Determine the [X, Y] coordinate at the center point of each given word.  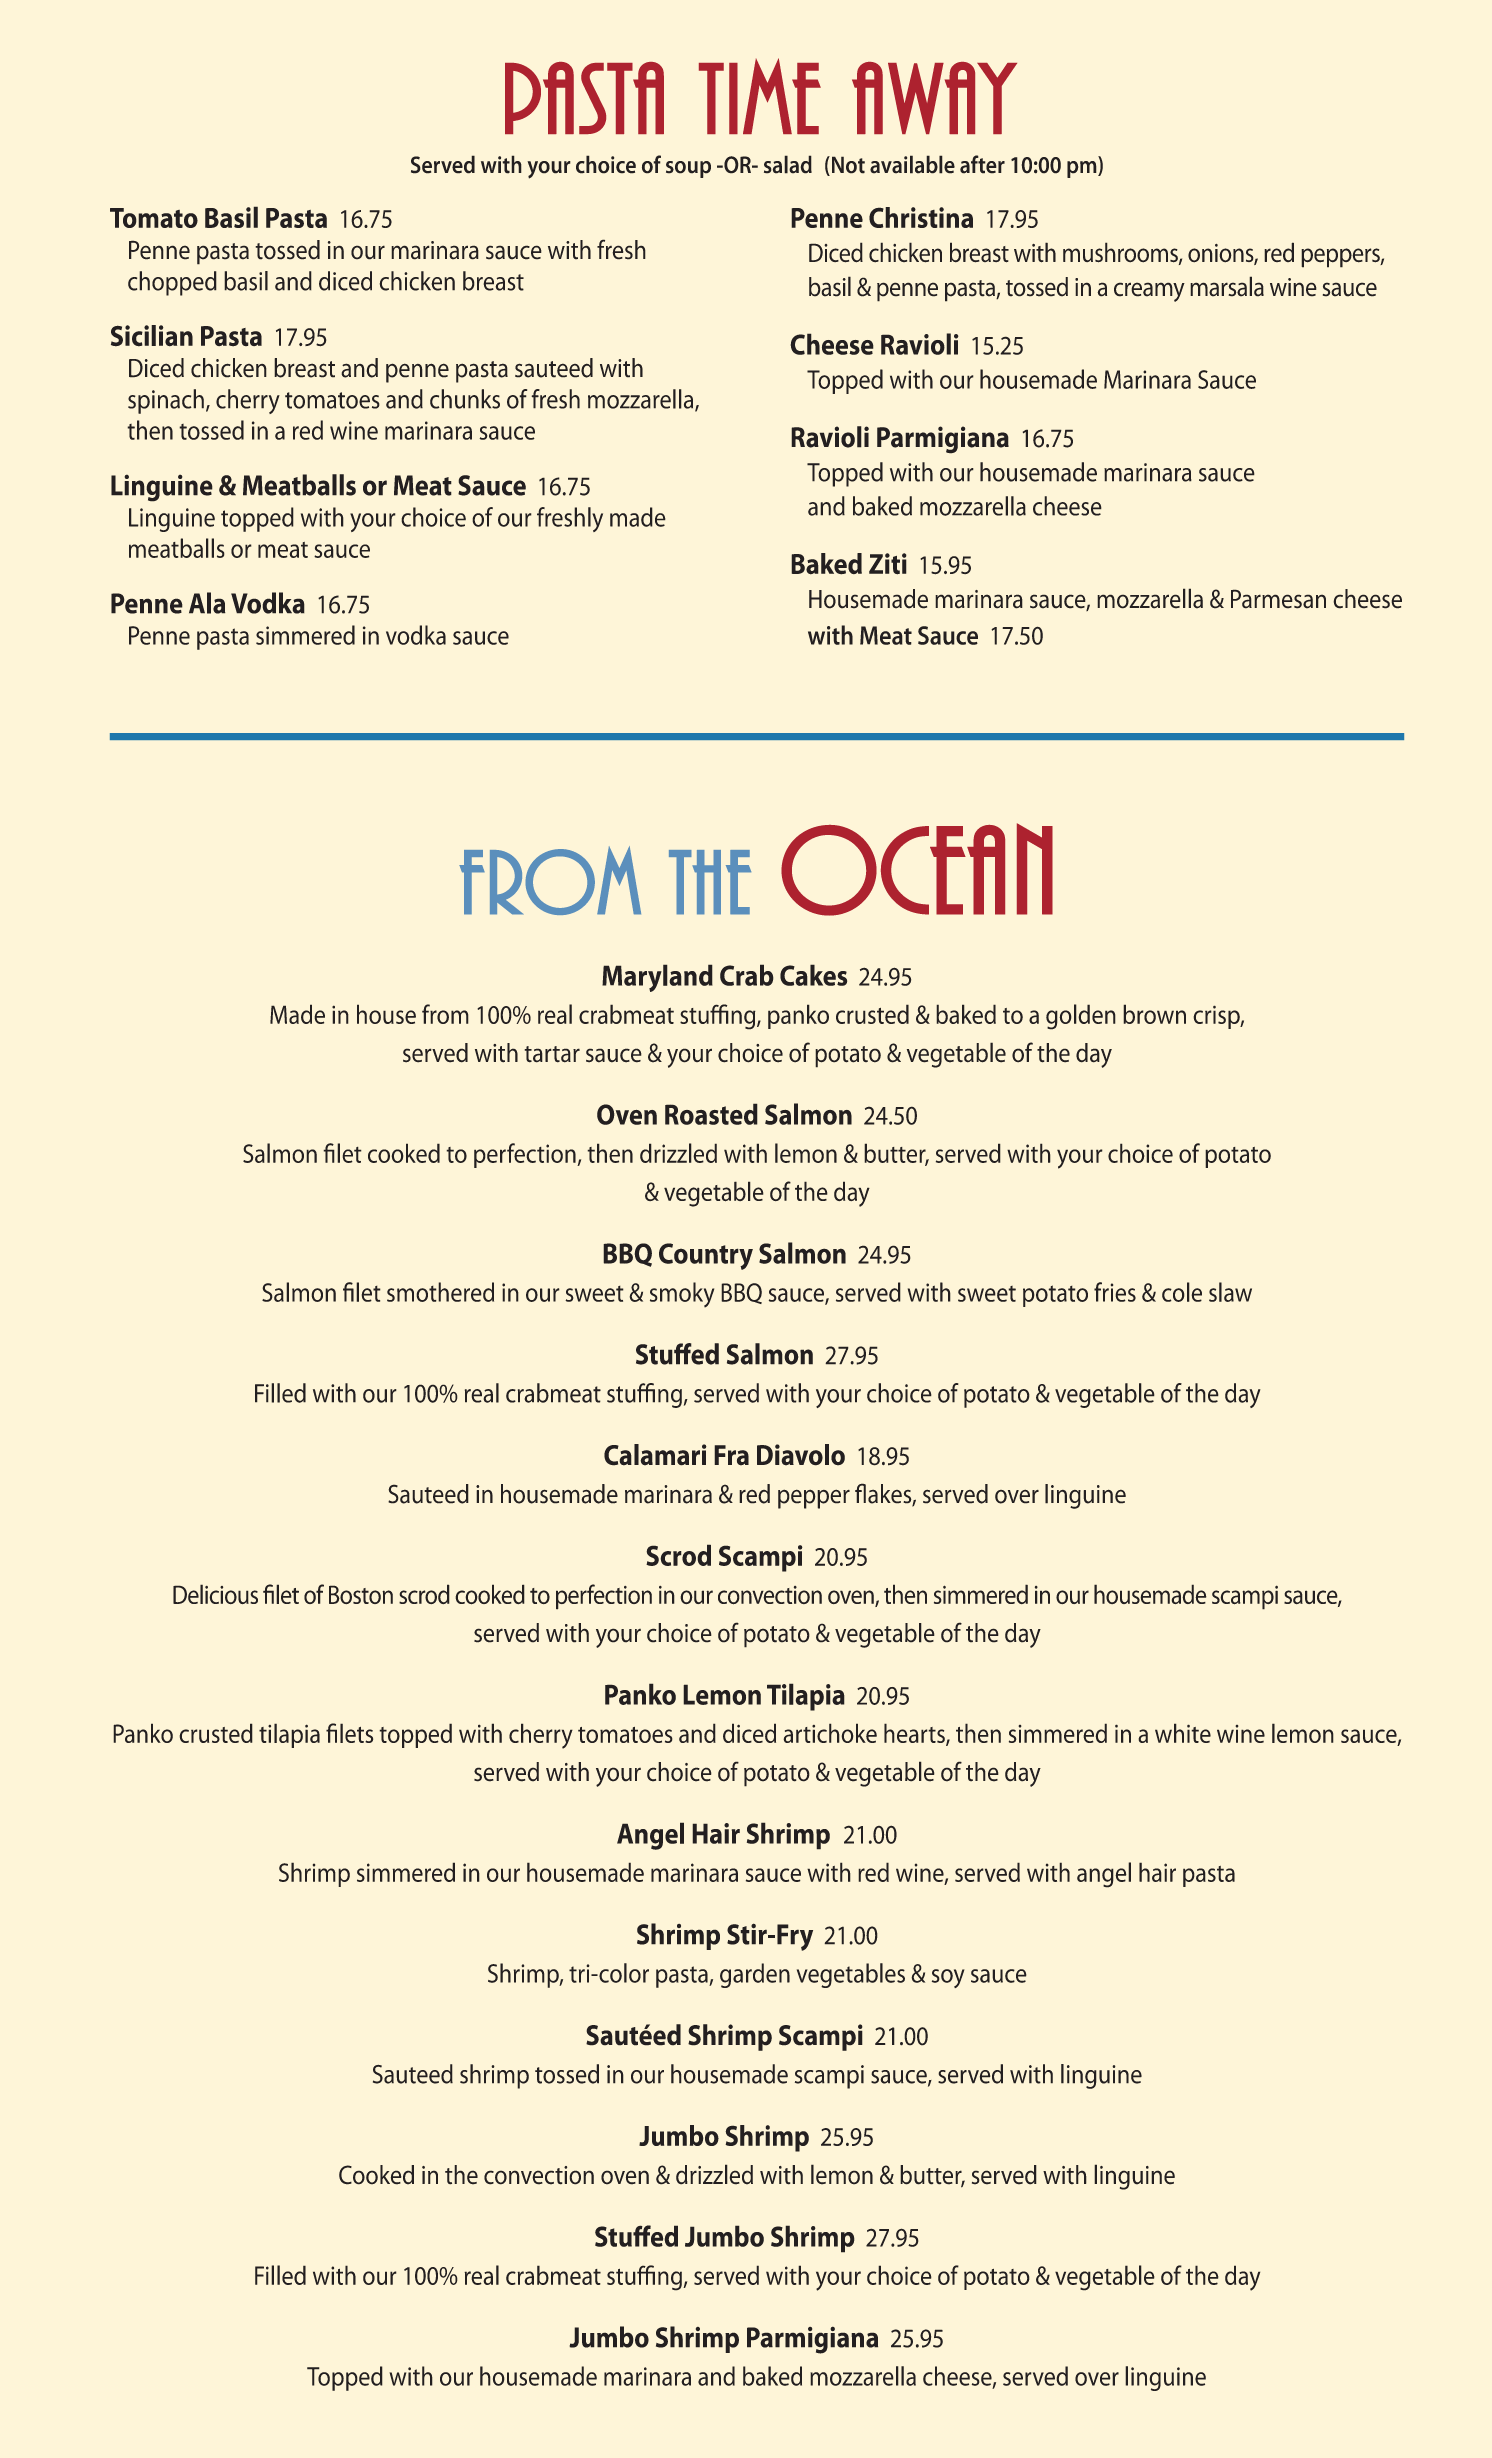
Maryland [657, 978]
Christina [921, 217]
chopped [172, 283]
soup [688, 169]
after [982, 164]
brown [1154, 1014]
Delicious [215, 1594]
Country [706, 1256]
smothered [440, 1292]
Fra [731, 1455]
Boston [361, 1594]
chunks [465, 399]
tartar [552, 1054]
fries [1115, 1292]
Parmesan [1278, 599]
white [1183, 1733]
